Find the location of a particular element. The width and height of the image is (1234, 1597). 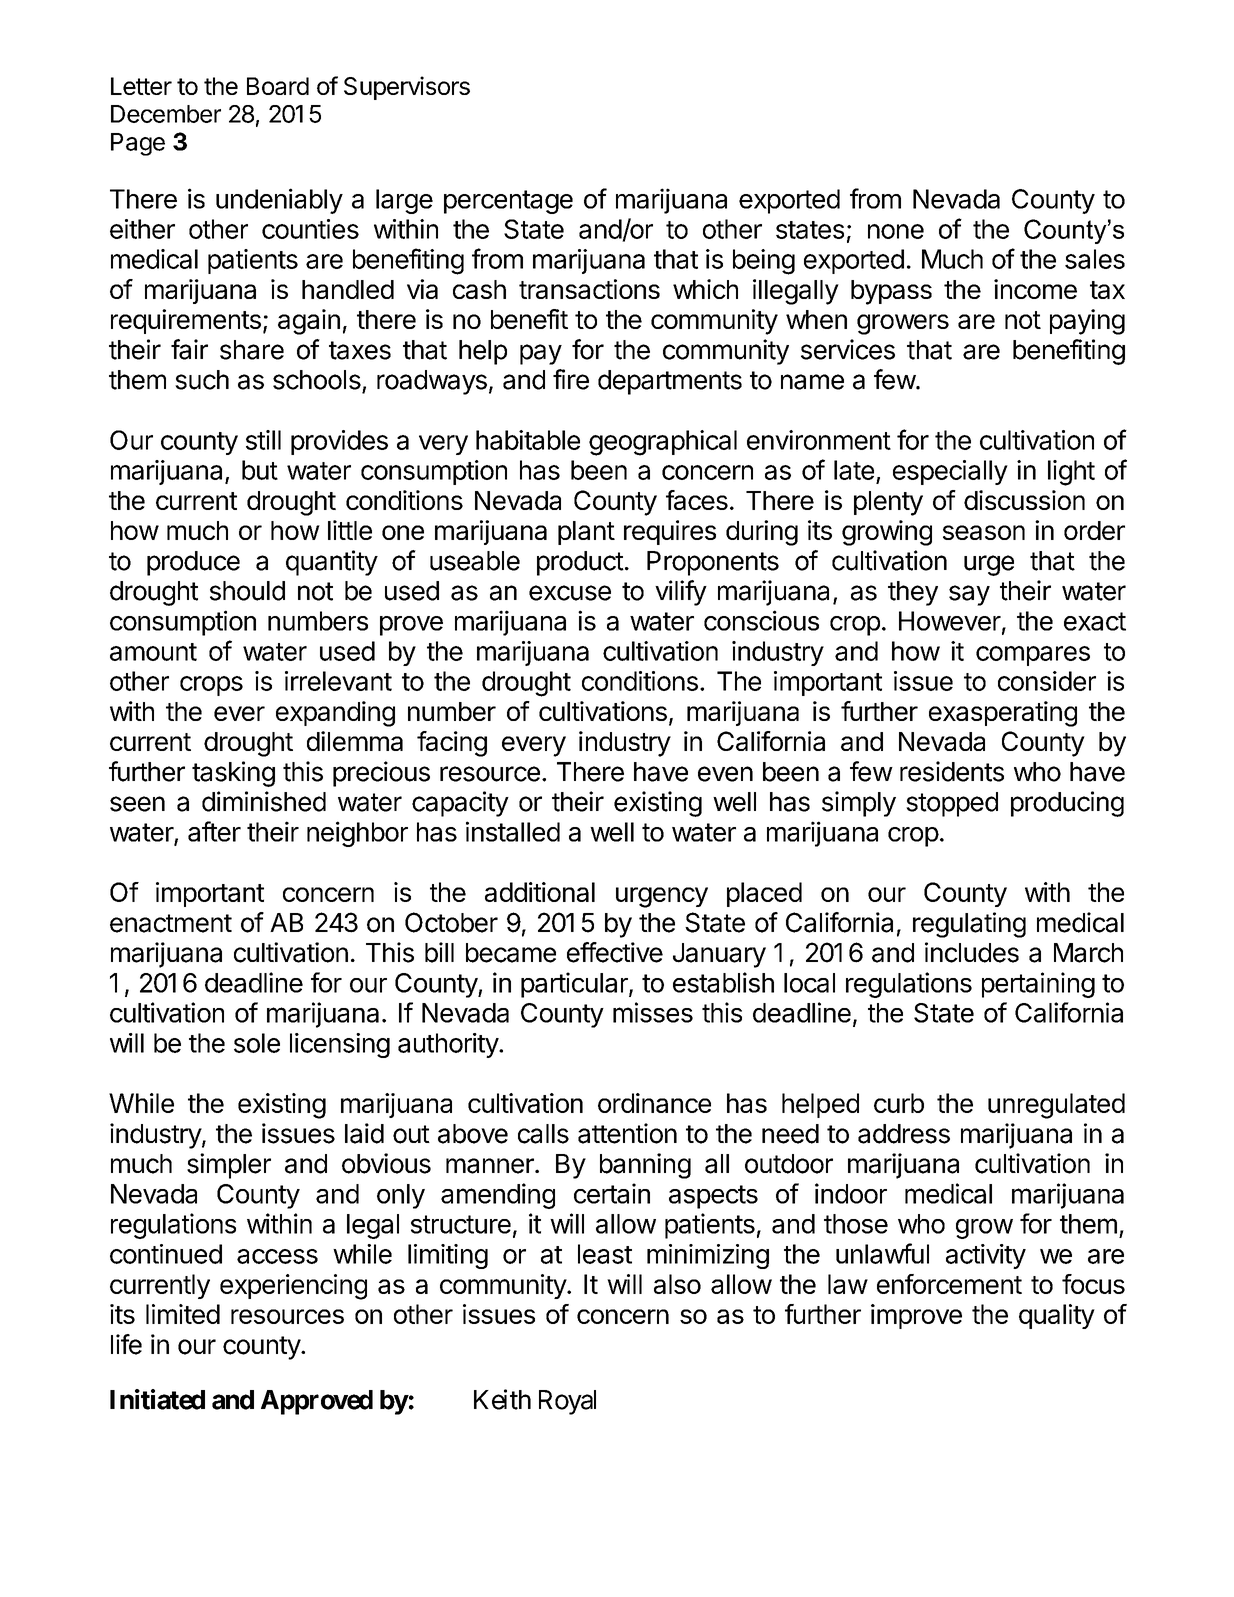

tasking is located at coordinates (233, 774).
